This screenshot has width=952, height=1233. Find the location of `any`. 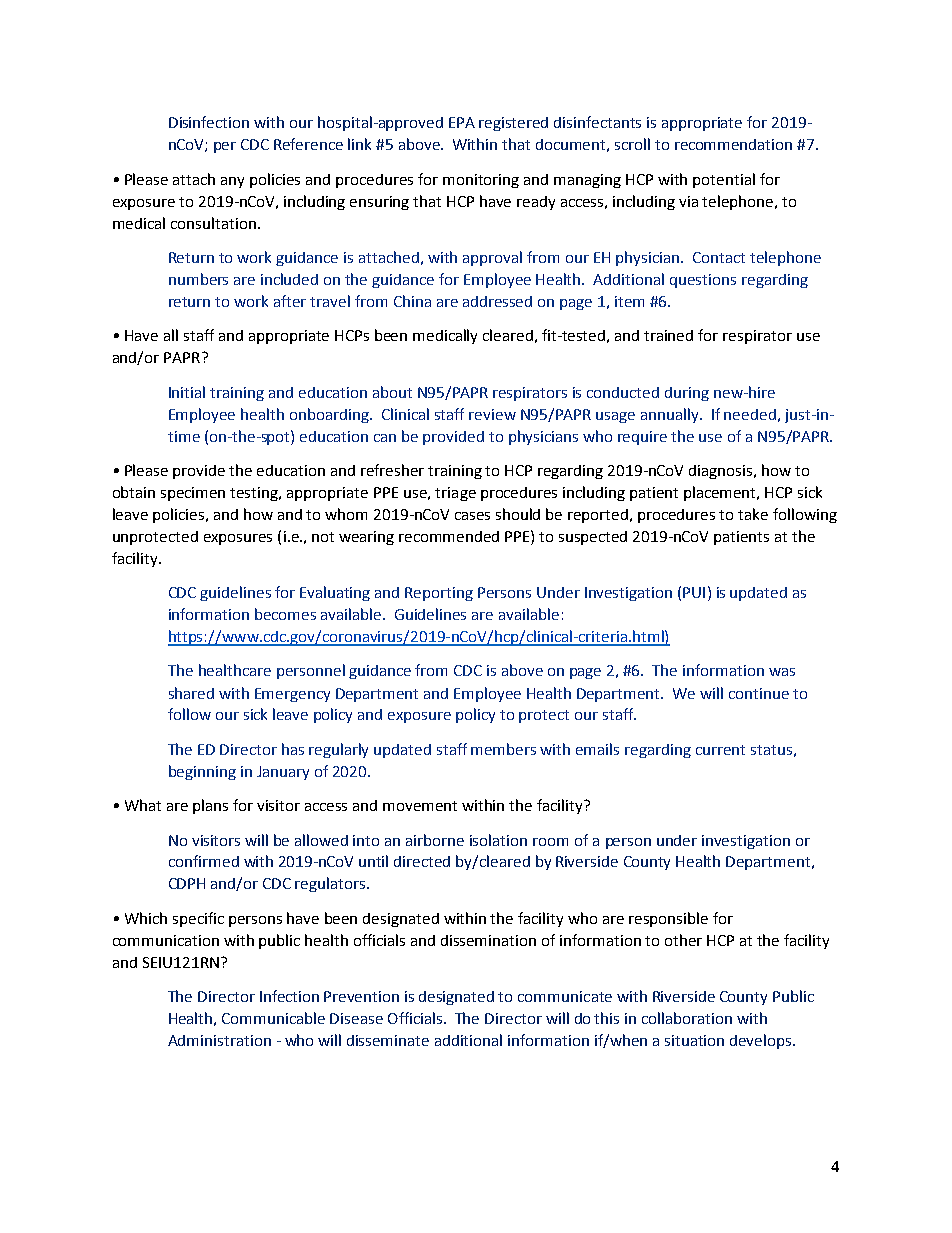

any is located at coordinates (232, 182).
